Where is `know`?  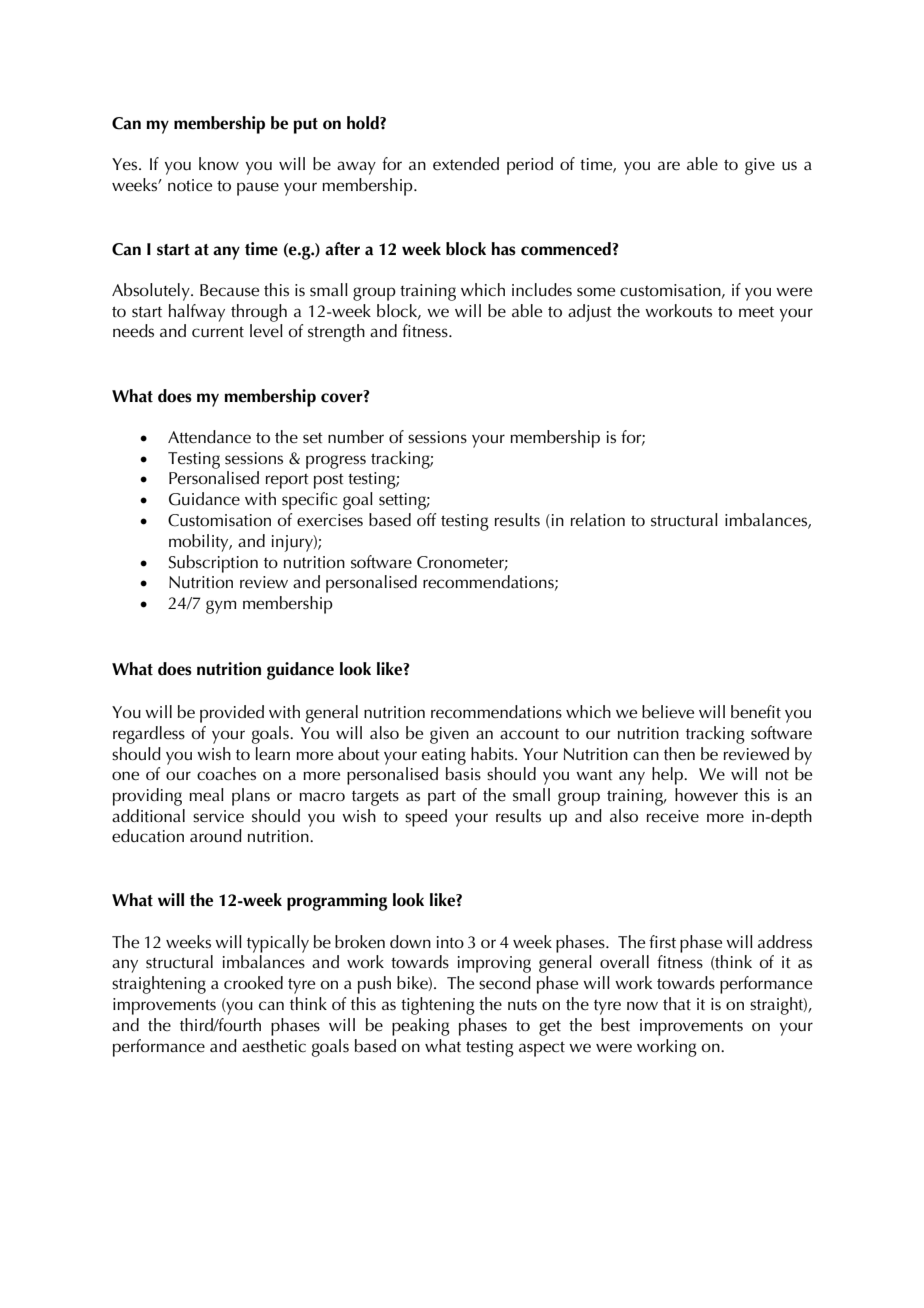 know is located at coordinates (219, 163).
